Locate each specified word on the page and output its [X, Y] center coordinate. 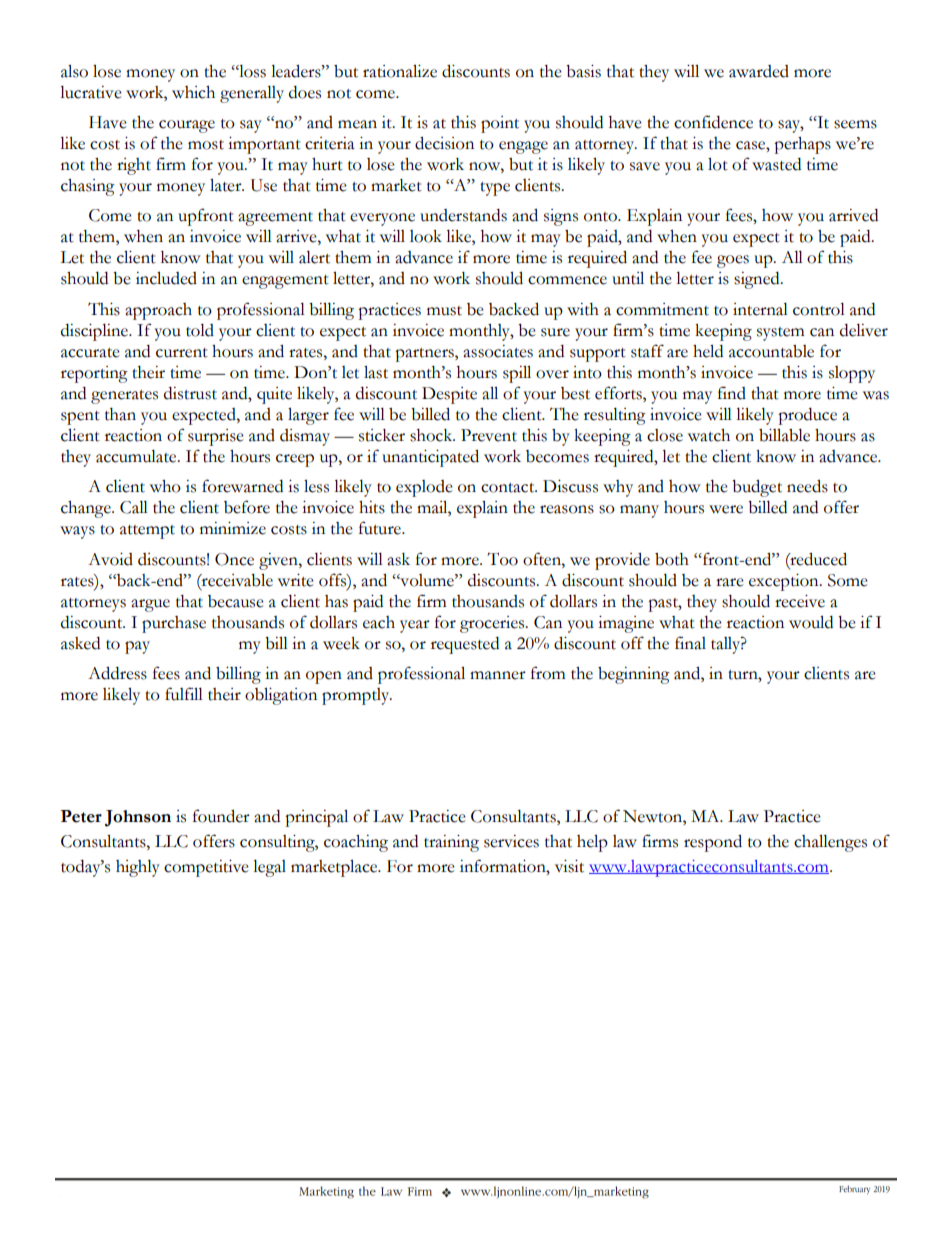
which [193, 92]
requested [465, 645]
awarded [759, 71]
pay [137, 647]
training [451, 843]
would [811, 622]
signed [758, 280]
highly [138, 868]
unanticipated [430, 458]
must [444, 311]
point [500, 124]
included [166, 278]
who [165, 486]
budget [757, 488]
